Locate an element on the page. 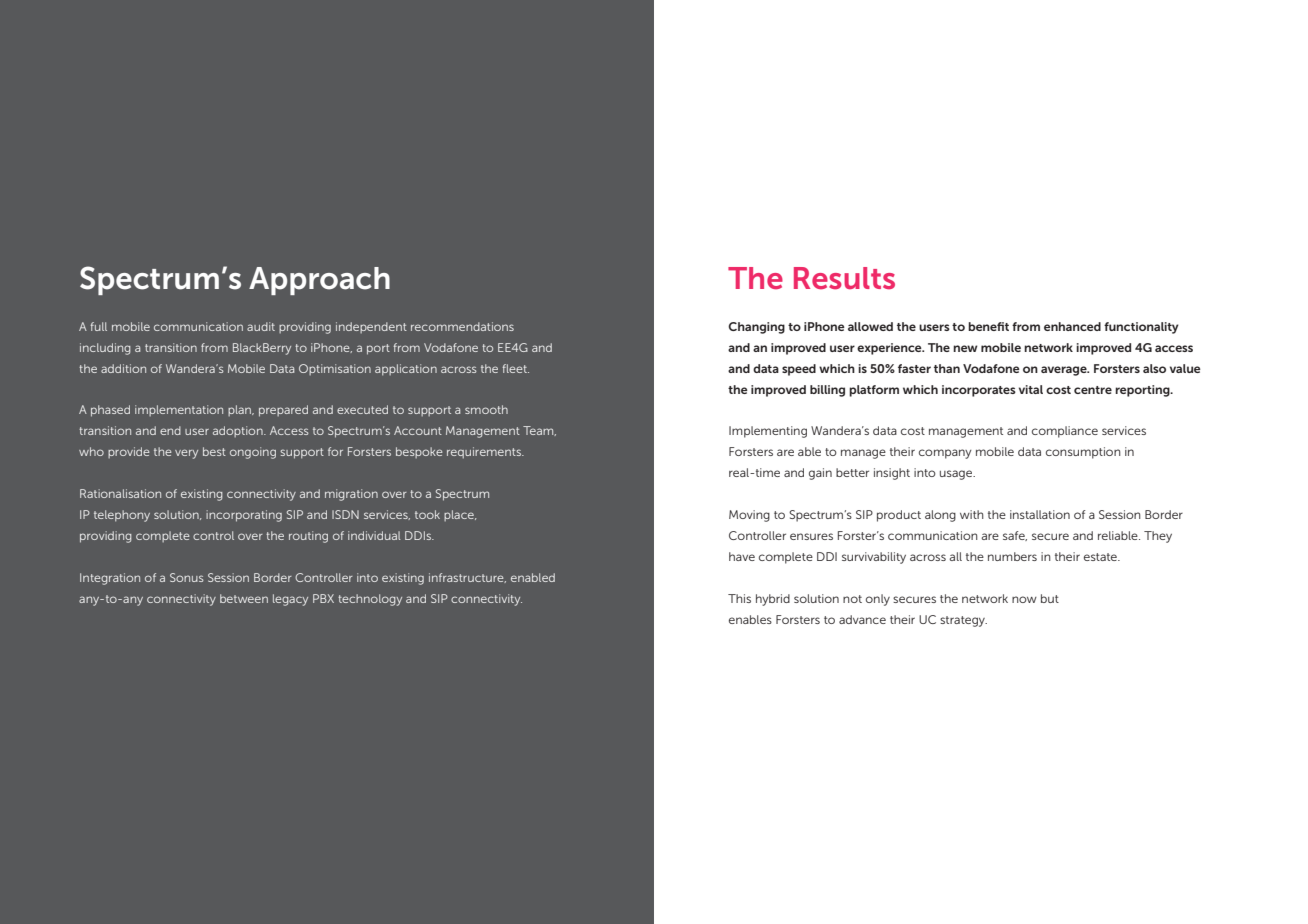 Image resolution: width=1308 pixels, height=924 pixels. between is located at coordinates (244, 598).
